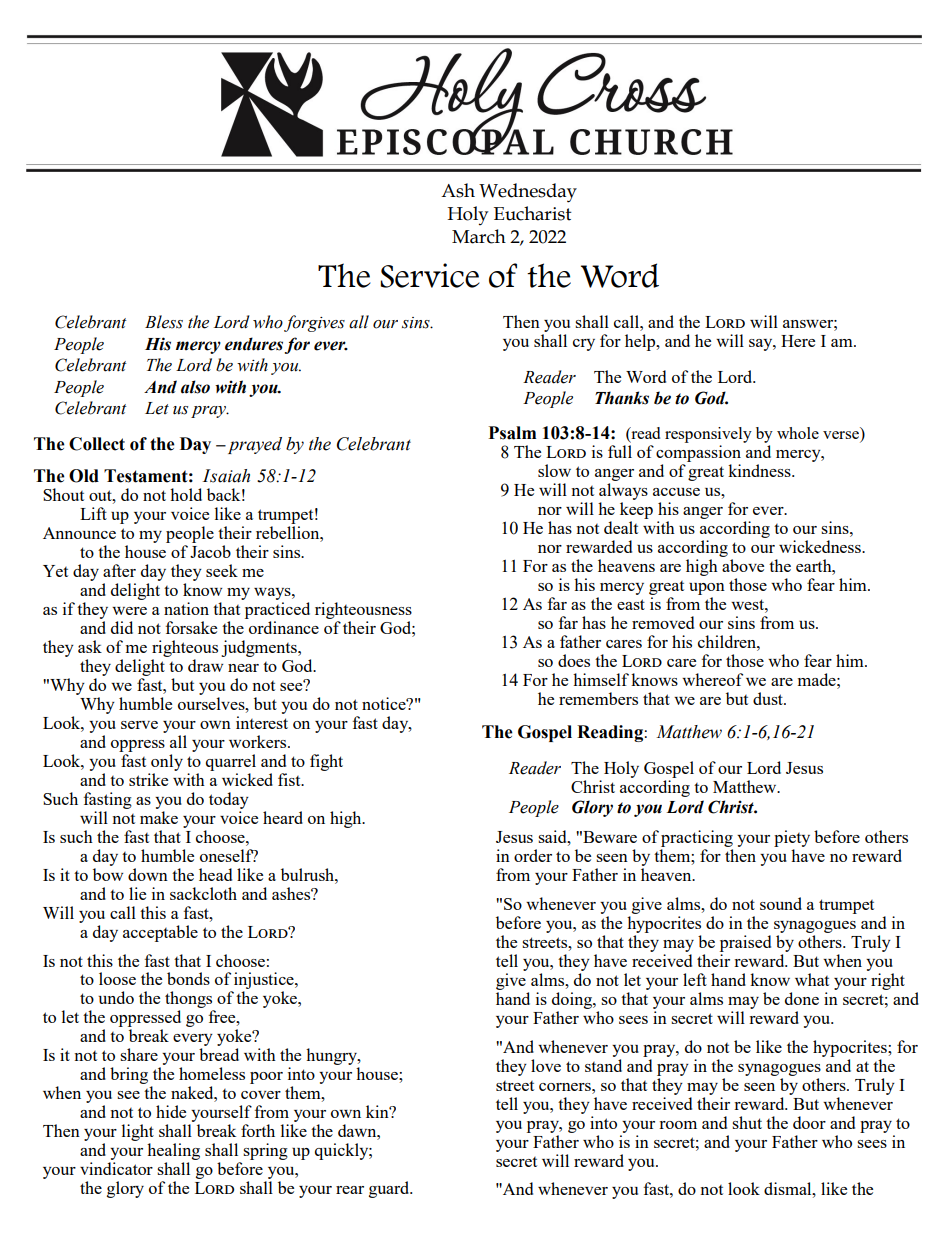  Describe the element at coordinates (139, 725) in the screenshot. I see `serve` at that location.
